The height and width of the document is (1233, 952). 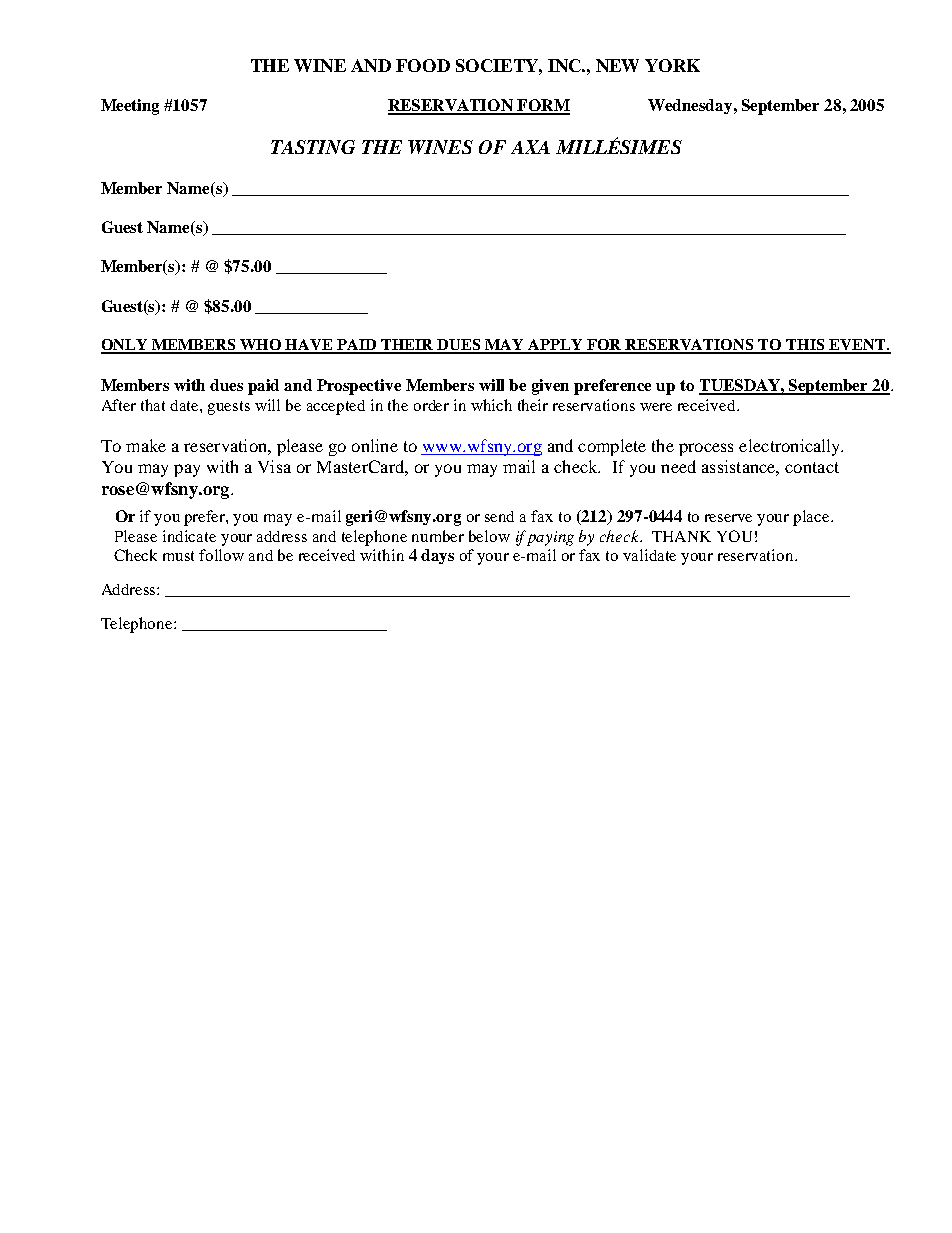 I want to click on below, so click(x=489, y=536).
